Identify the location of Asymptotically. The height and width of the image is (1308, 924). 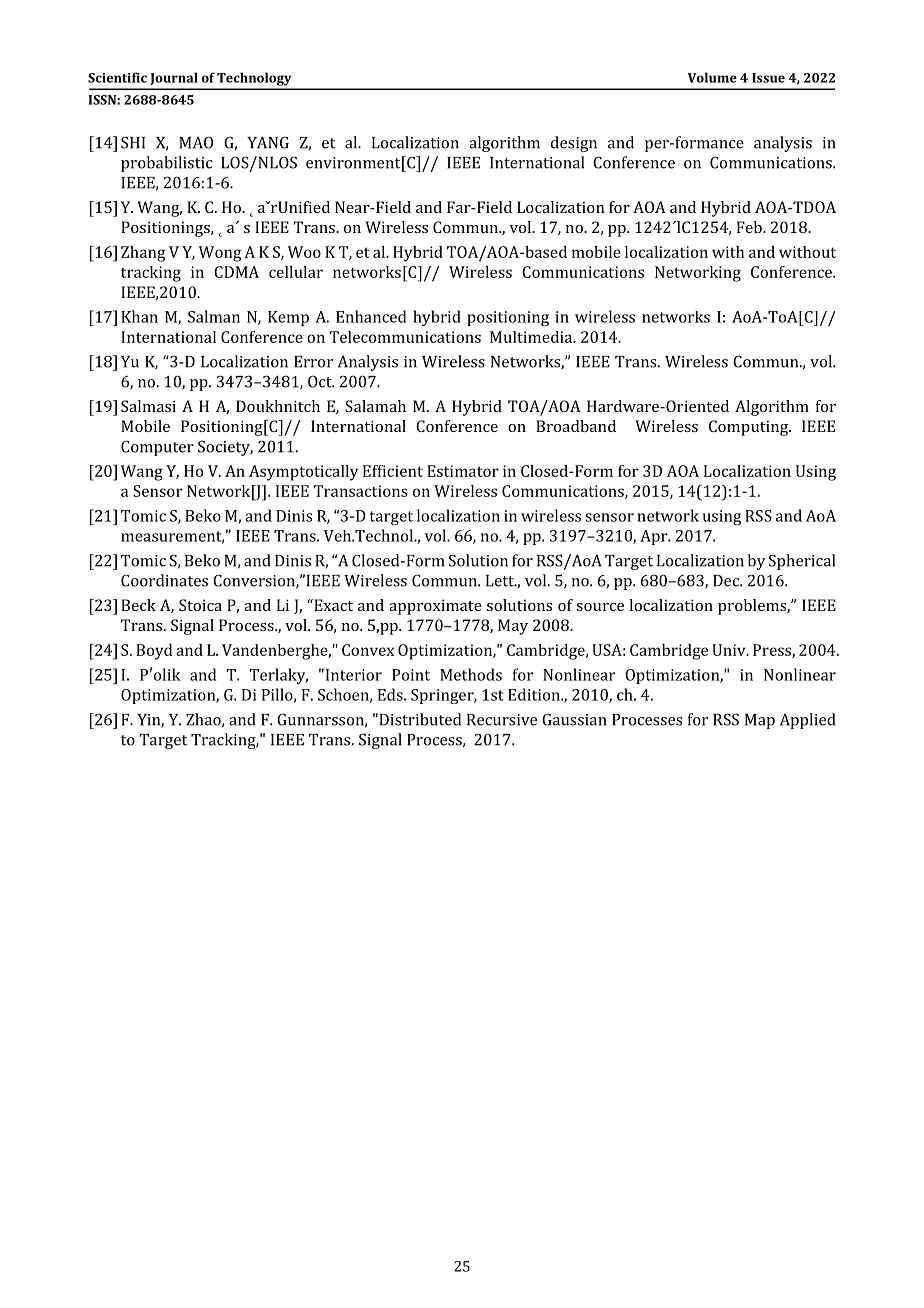
(303, 473).
